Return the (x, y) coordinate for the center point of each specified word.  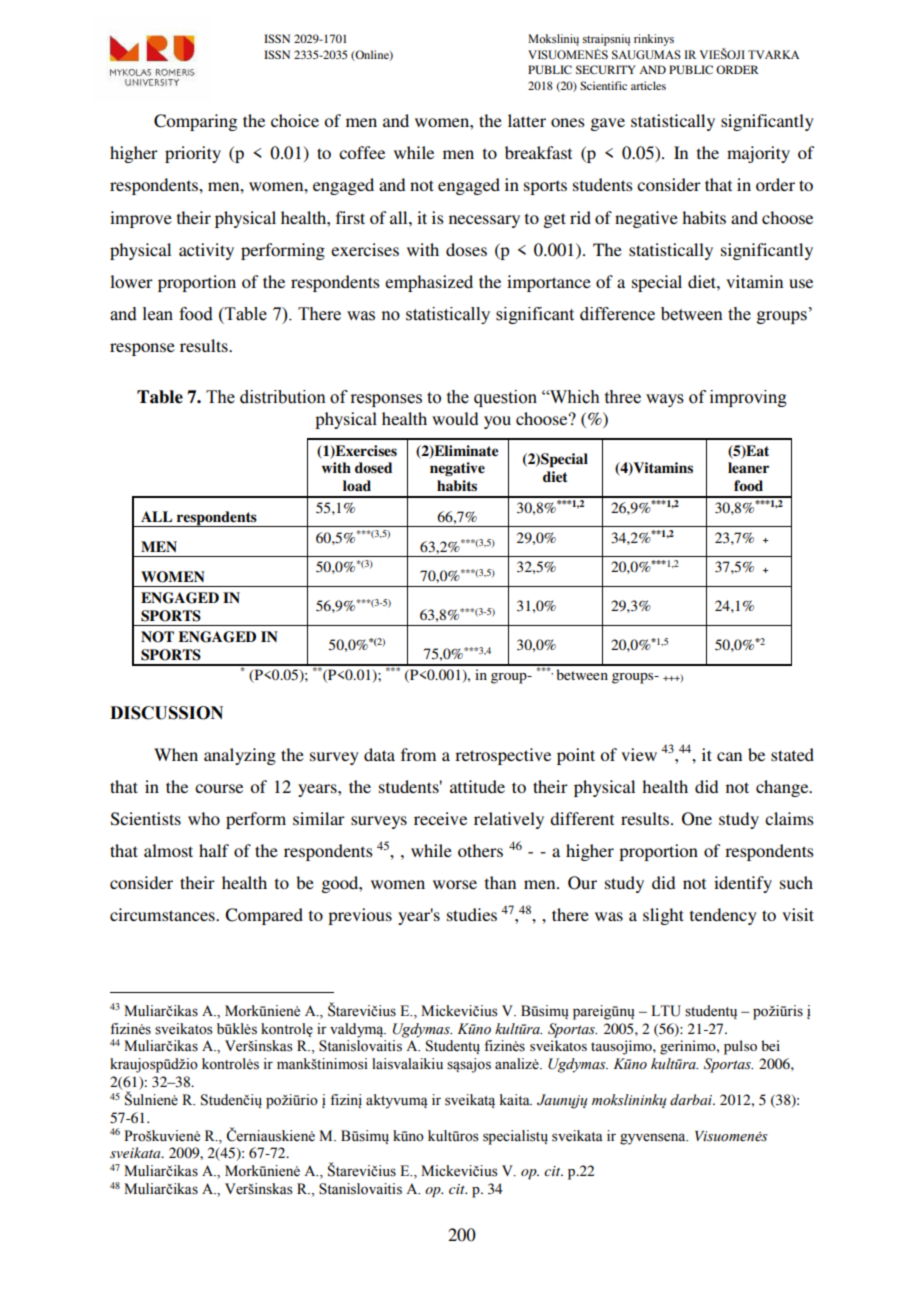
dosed (373, 467)
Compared (264, 916)
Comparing (195, 122)
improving (748, 398)
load (357, 485)
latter (527, 120)
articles (648, 85)
